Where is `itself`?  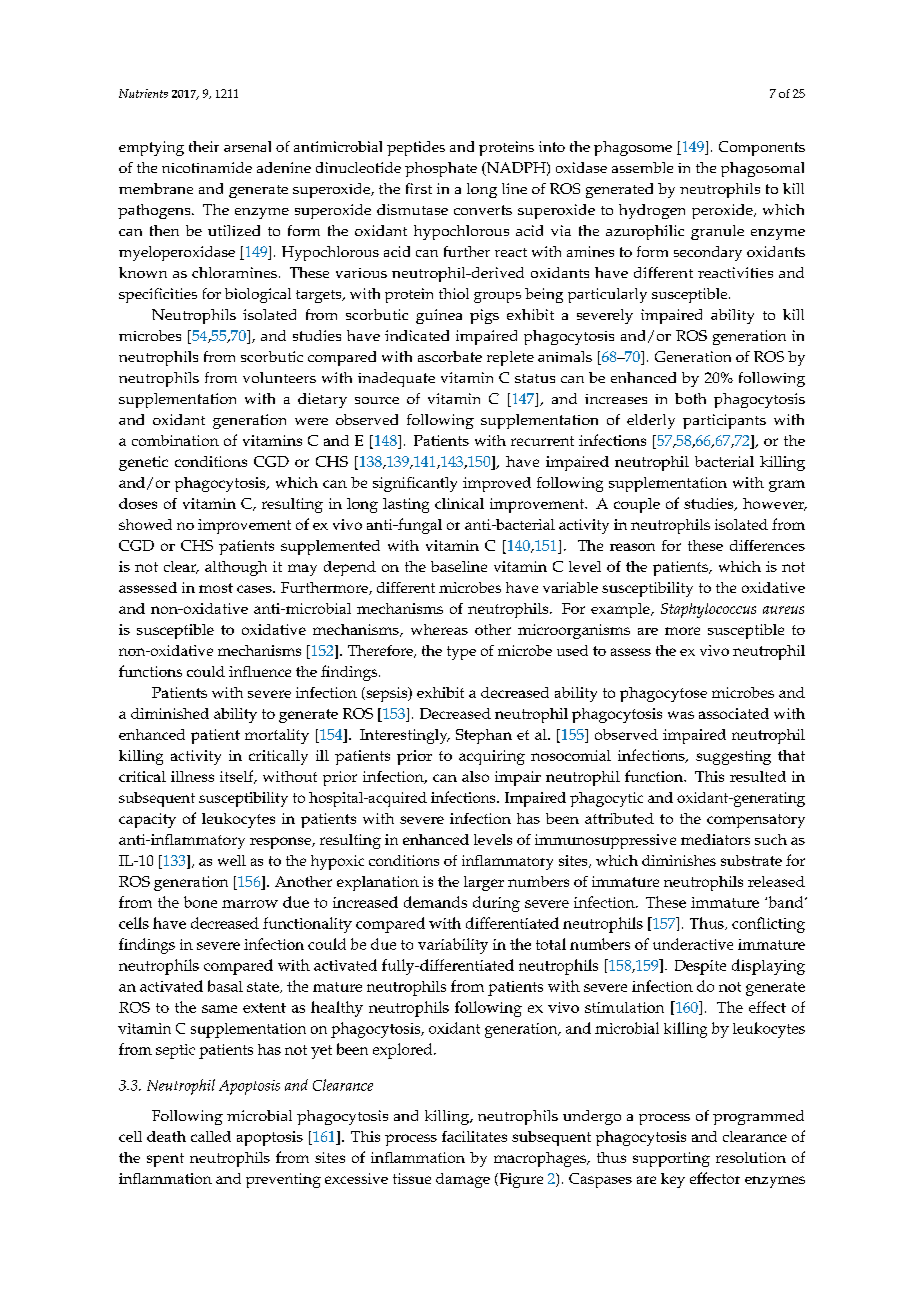
itself is located at coordinates (238, 777).
